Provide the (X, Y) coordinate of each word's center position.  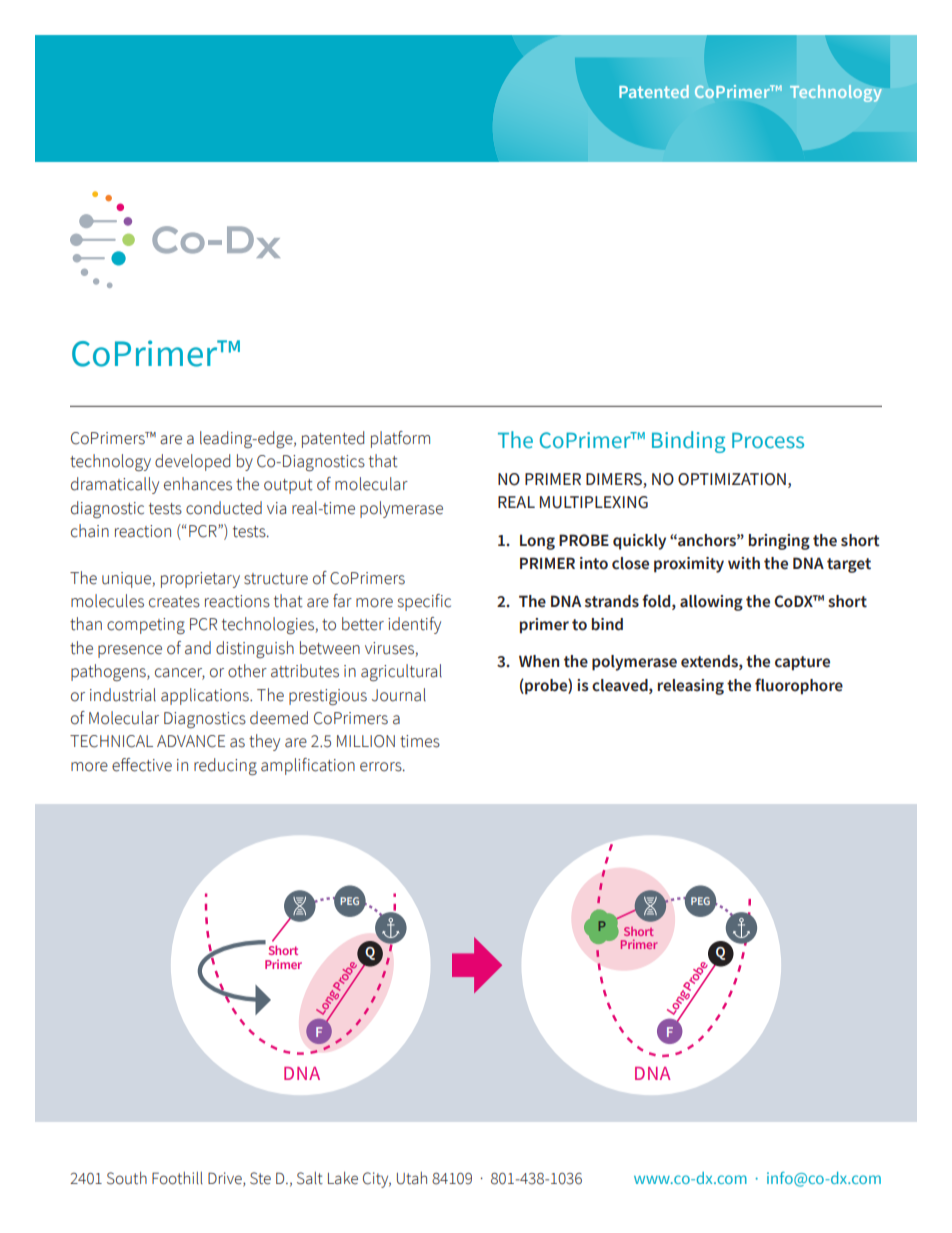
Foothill (177, 1178)
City (377, 1180)
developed (192, 462)
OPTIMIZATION (732, 479)
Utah (412, 1178)
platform (400, 439)
